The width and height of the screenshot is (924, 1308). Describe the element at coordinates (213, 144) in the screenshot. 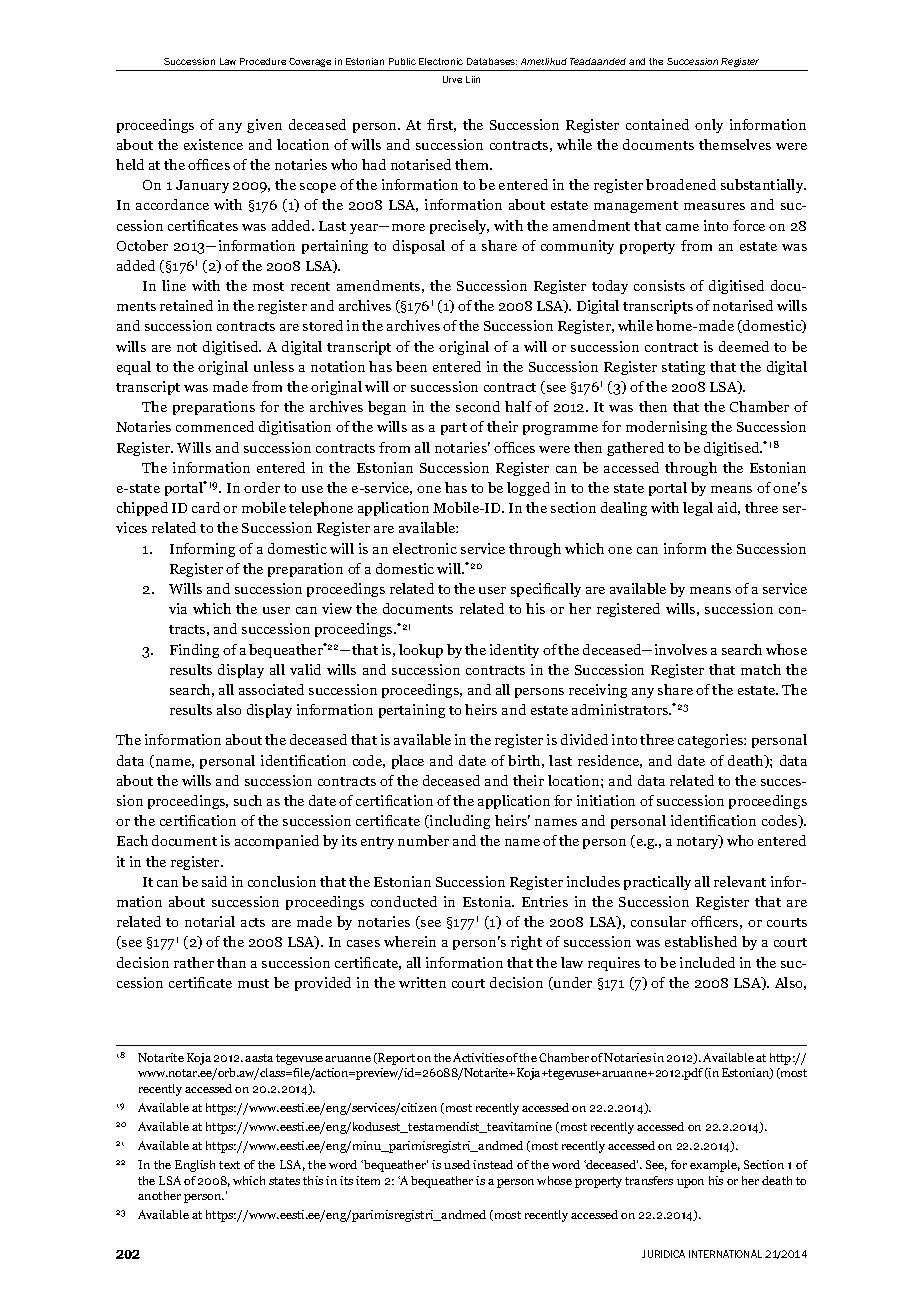

I see `existence` at that location.
